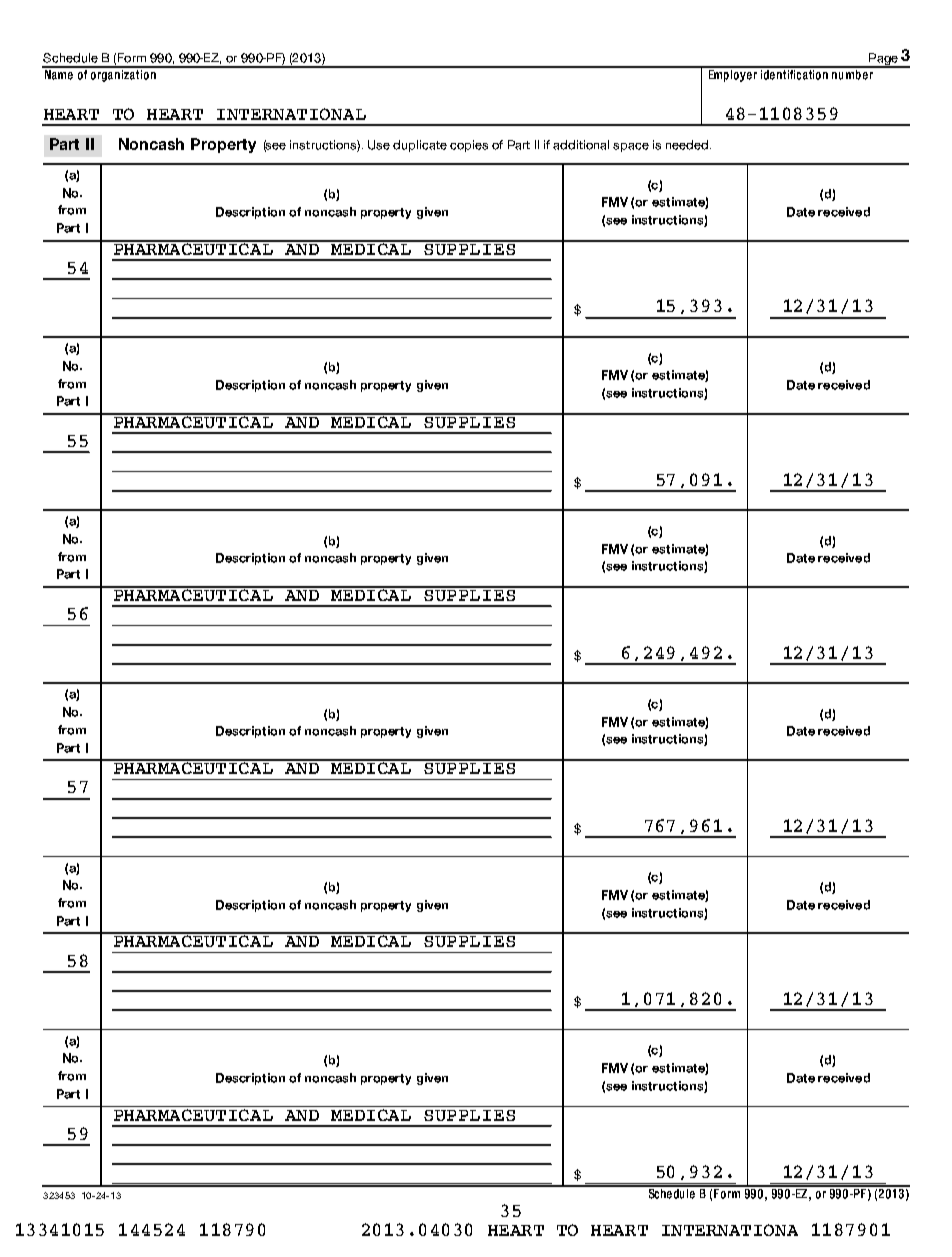  Describe the element at coordinates (379, 145) in the screenshot. I see `Use` at that location.
